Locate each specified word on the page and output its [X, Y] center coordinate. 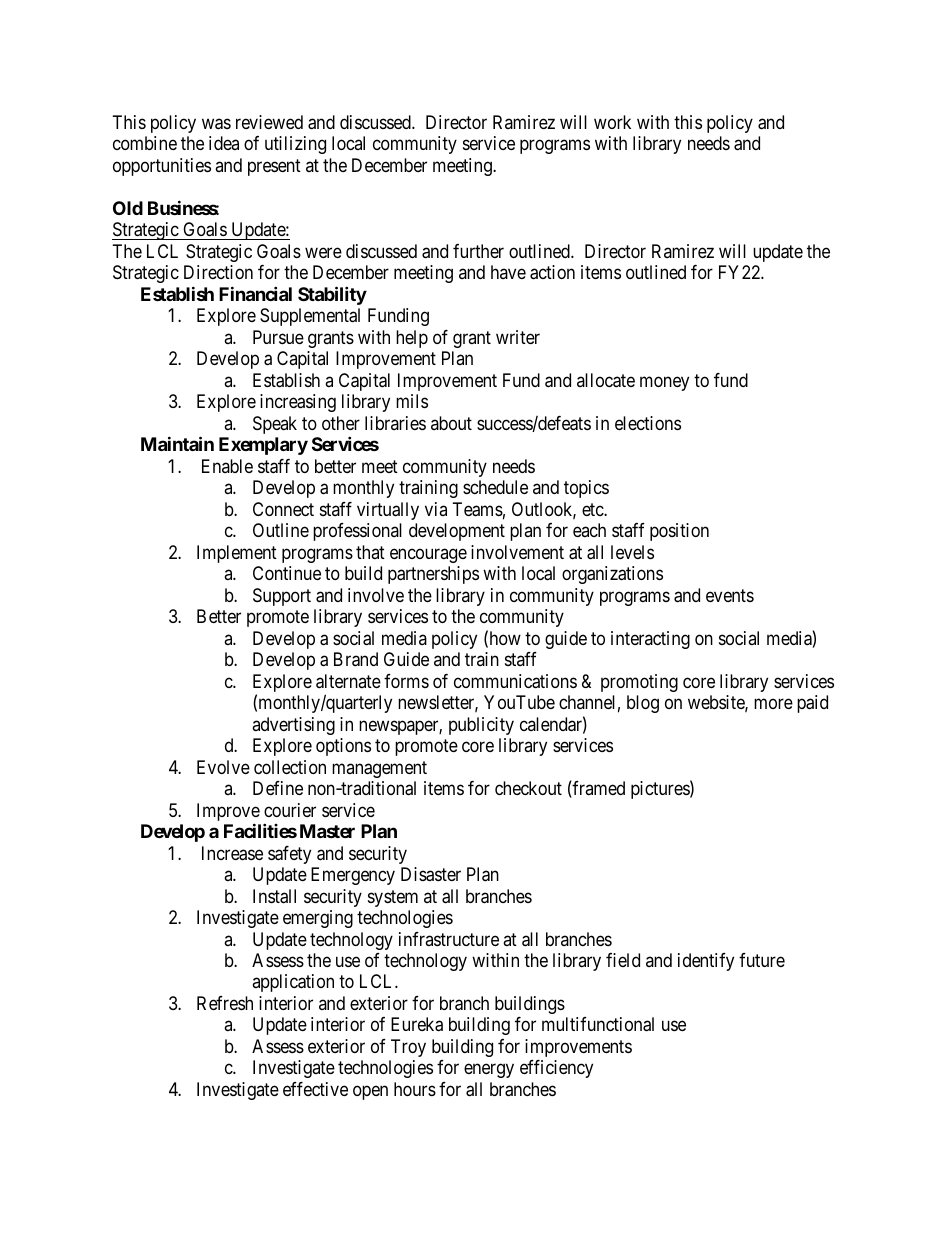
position [679, 532]
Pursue [278, 337]
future [762, 960]
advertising [293, 726]
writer [518, 337]
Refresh [225, 1003]
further [478, 251]
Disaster [431, 874]
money [664, 383]
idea [224, 143]
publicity [481, 726]
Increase [232, 853]
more [773, 704]
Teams [478, 509]
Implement [237, 554]
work [612, 122]
